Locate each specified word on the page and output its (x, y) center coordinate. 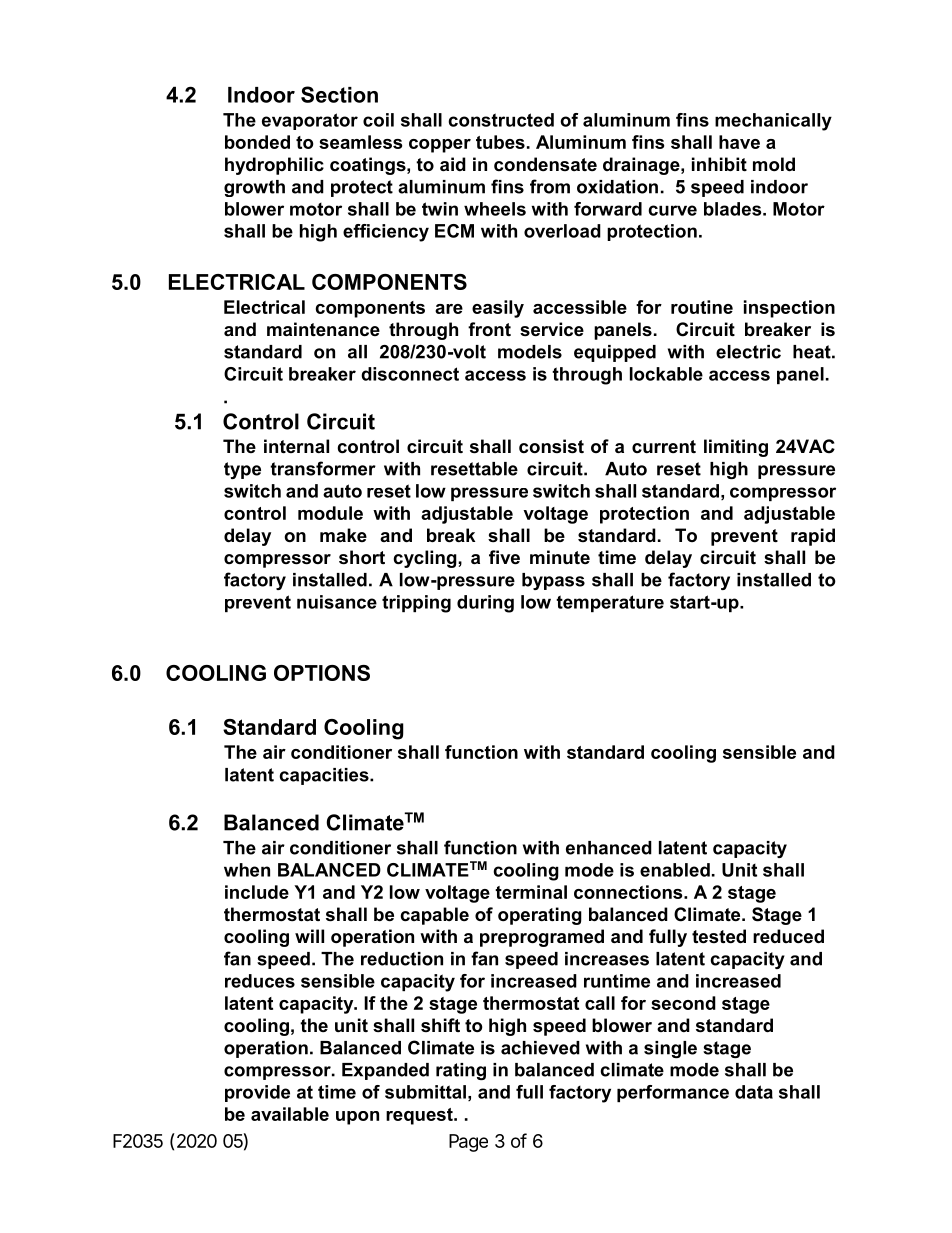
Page (468, 1143)
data (754, 1092)
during (485, 604)
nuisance (337, 602)
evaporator (310, 121)
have (739, 142)
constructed (501, 120)
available (290, 1114)
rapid (813, 537)
